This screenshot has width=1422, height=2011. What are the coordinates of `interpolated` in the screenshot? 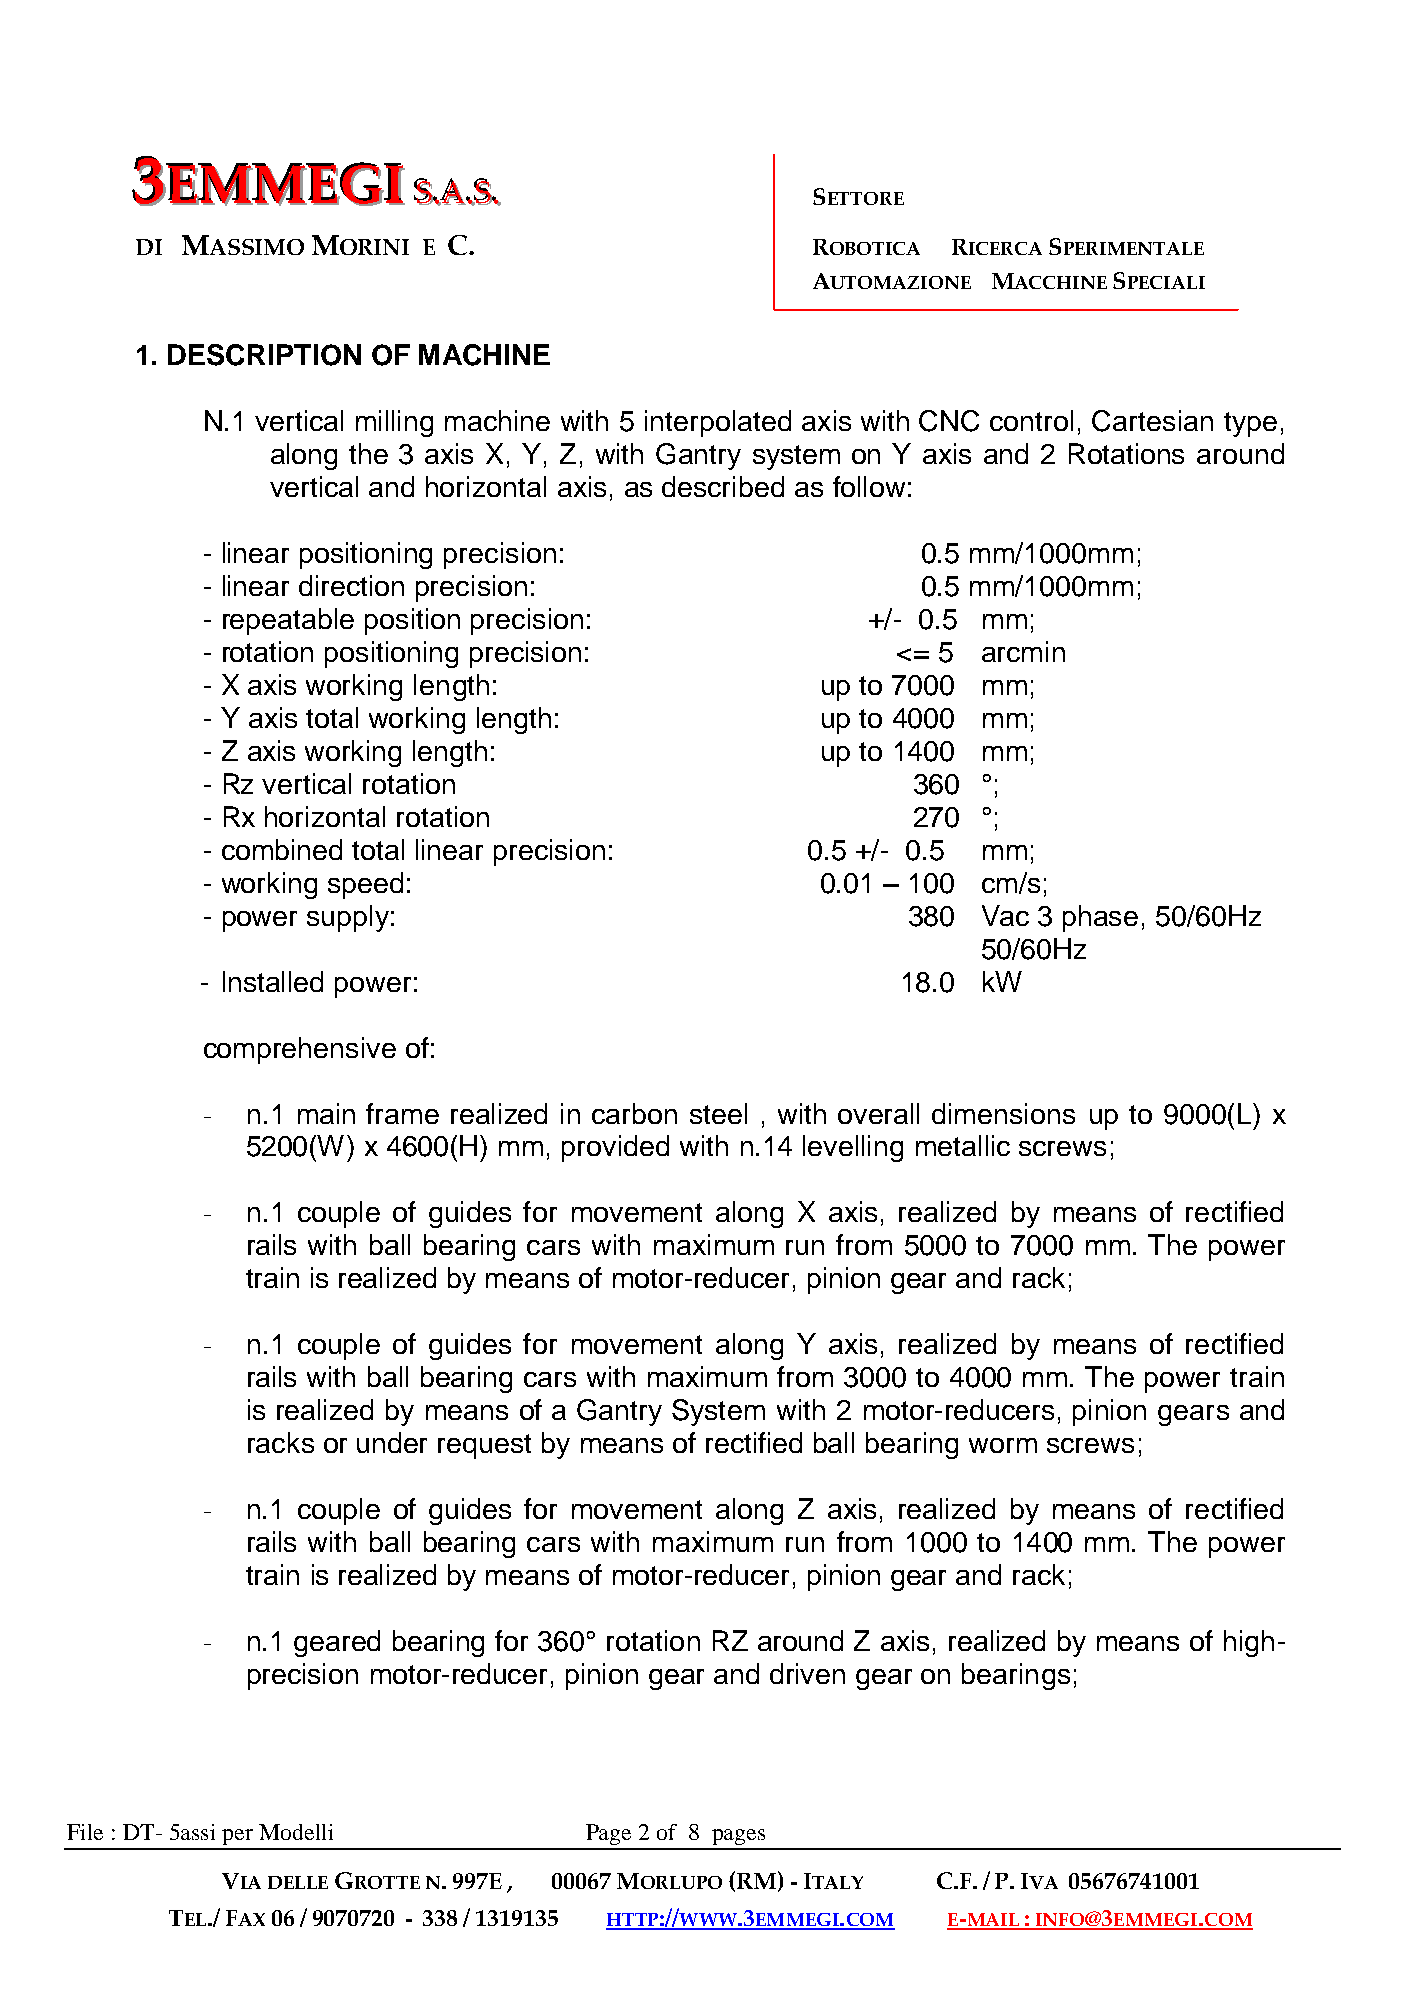 It's located at (718, 423).
